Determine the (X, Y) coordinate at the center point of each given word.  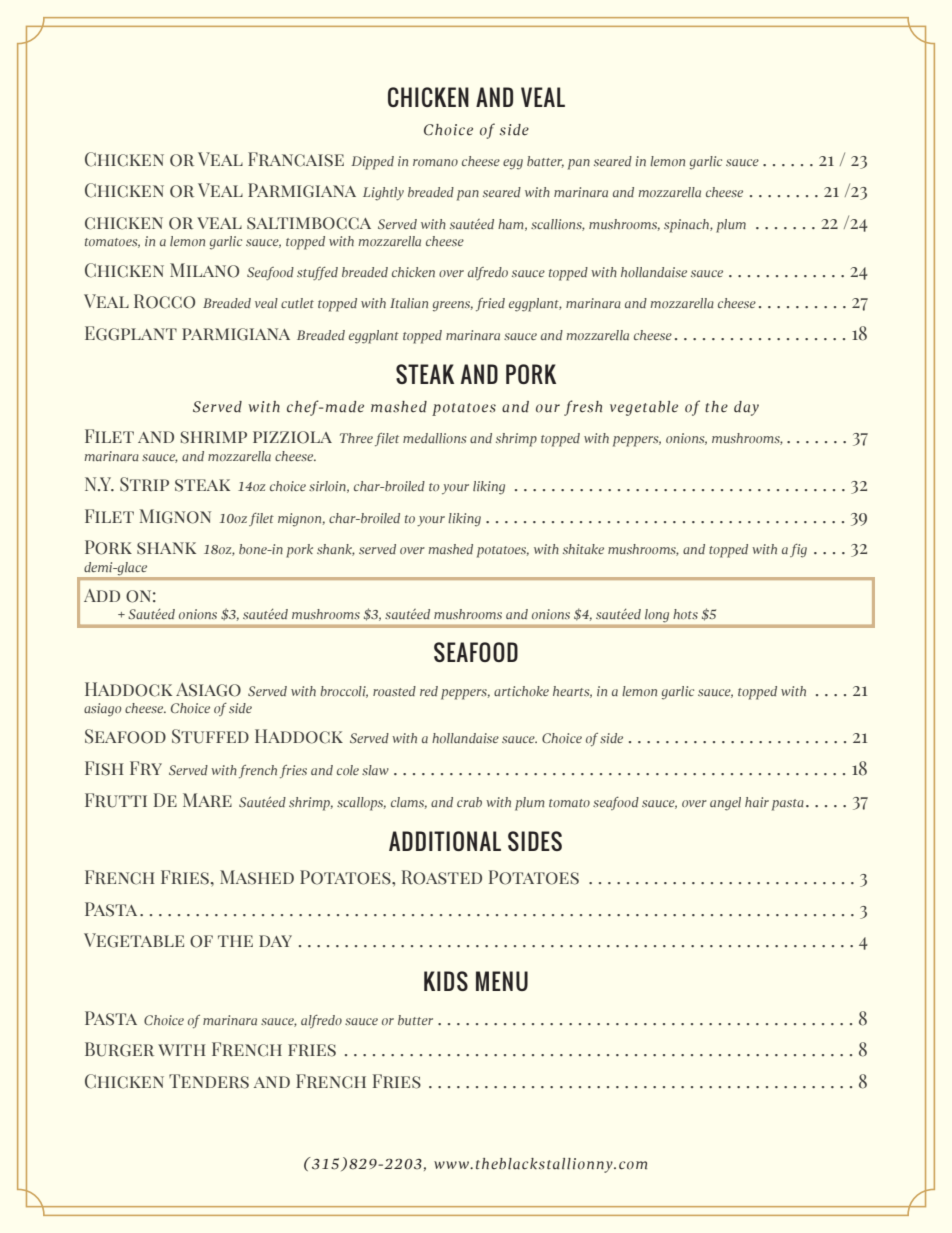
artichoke (521, 691)
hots (685, 614)
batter (545, 162)
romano (435, 162)
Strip (144, 484)
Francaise (296, 159)
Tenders (209, 1081)
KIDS (446, 981)
